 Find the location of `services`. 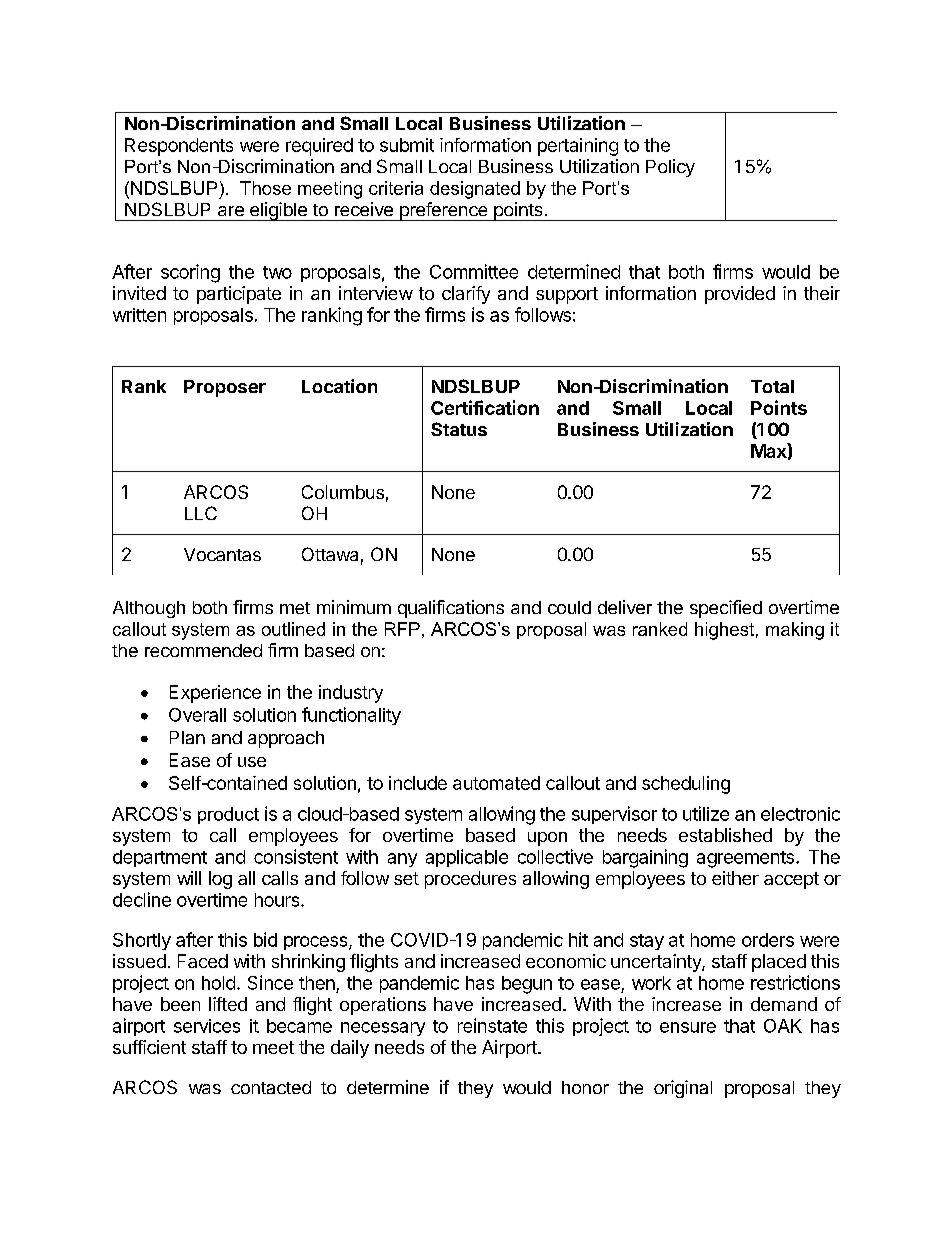

services is located at coordinates (207, 1026).
